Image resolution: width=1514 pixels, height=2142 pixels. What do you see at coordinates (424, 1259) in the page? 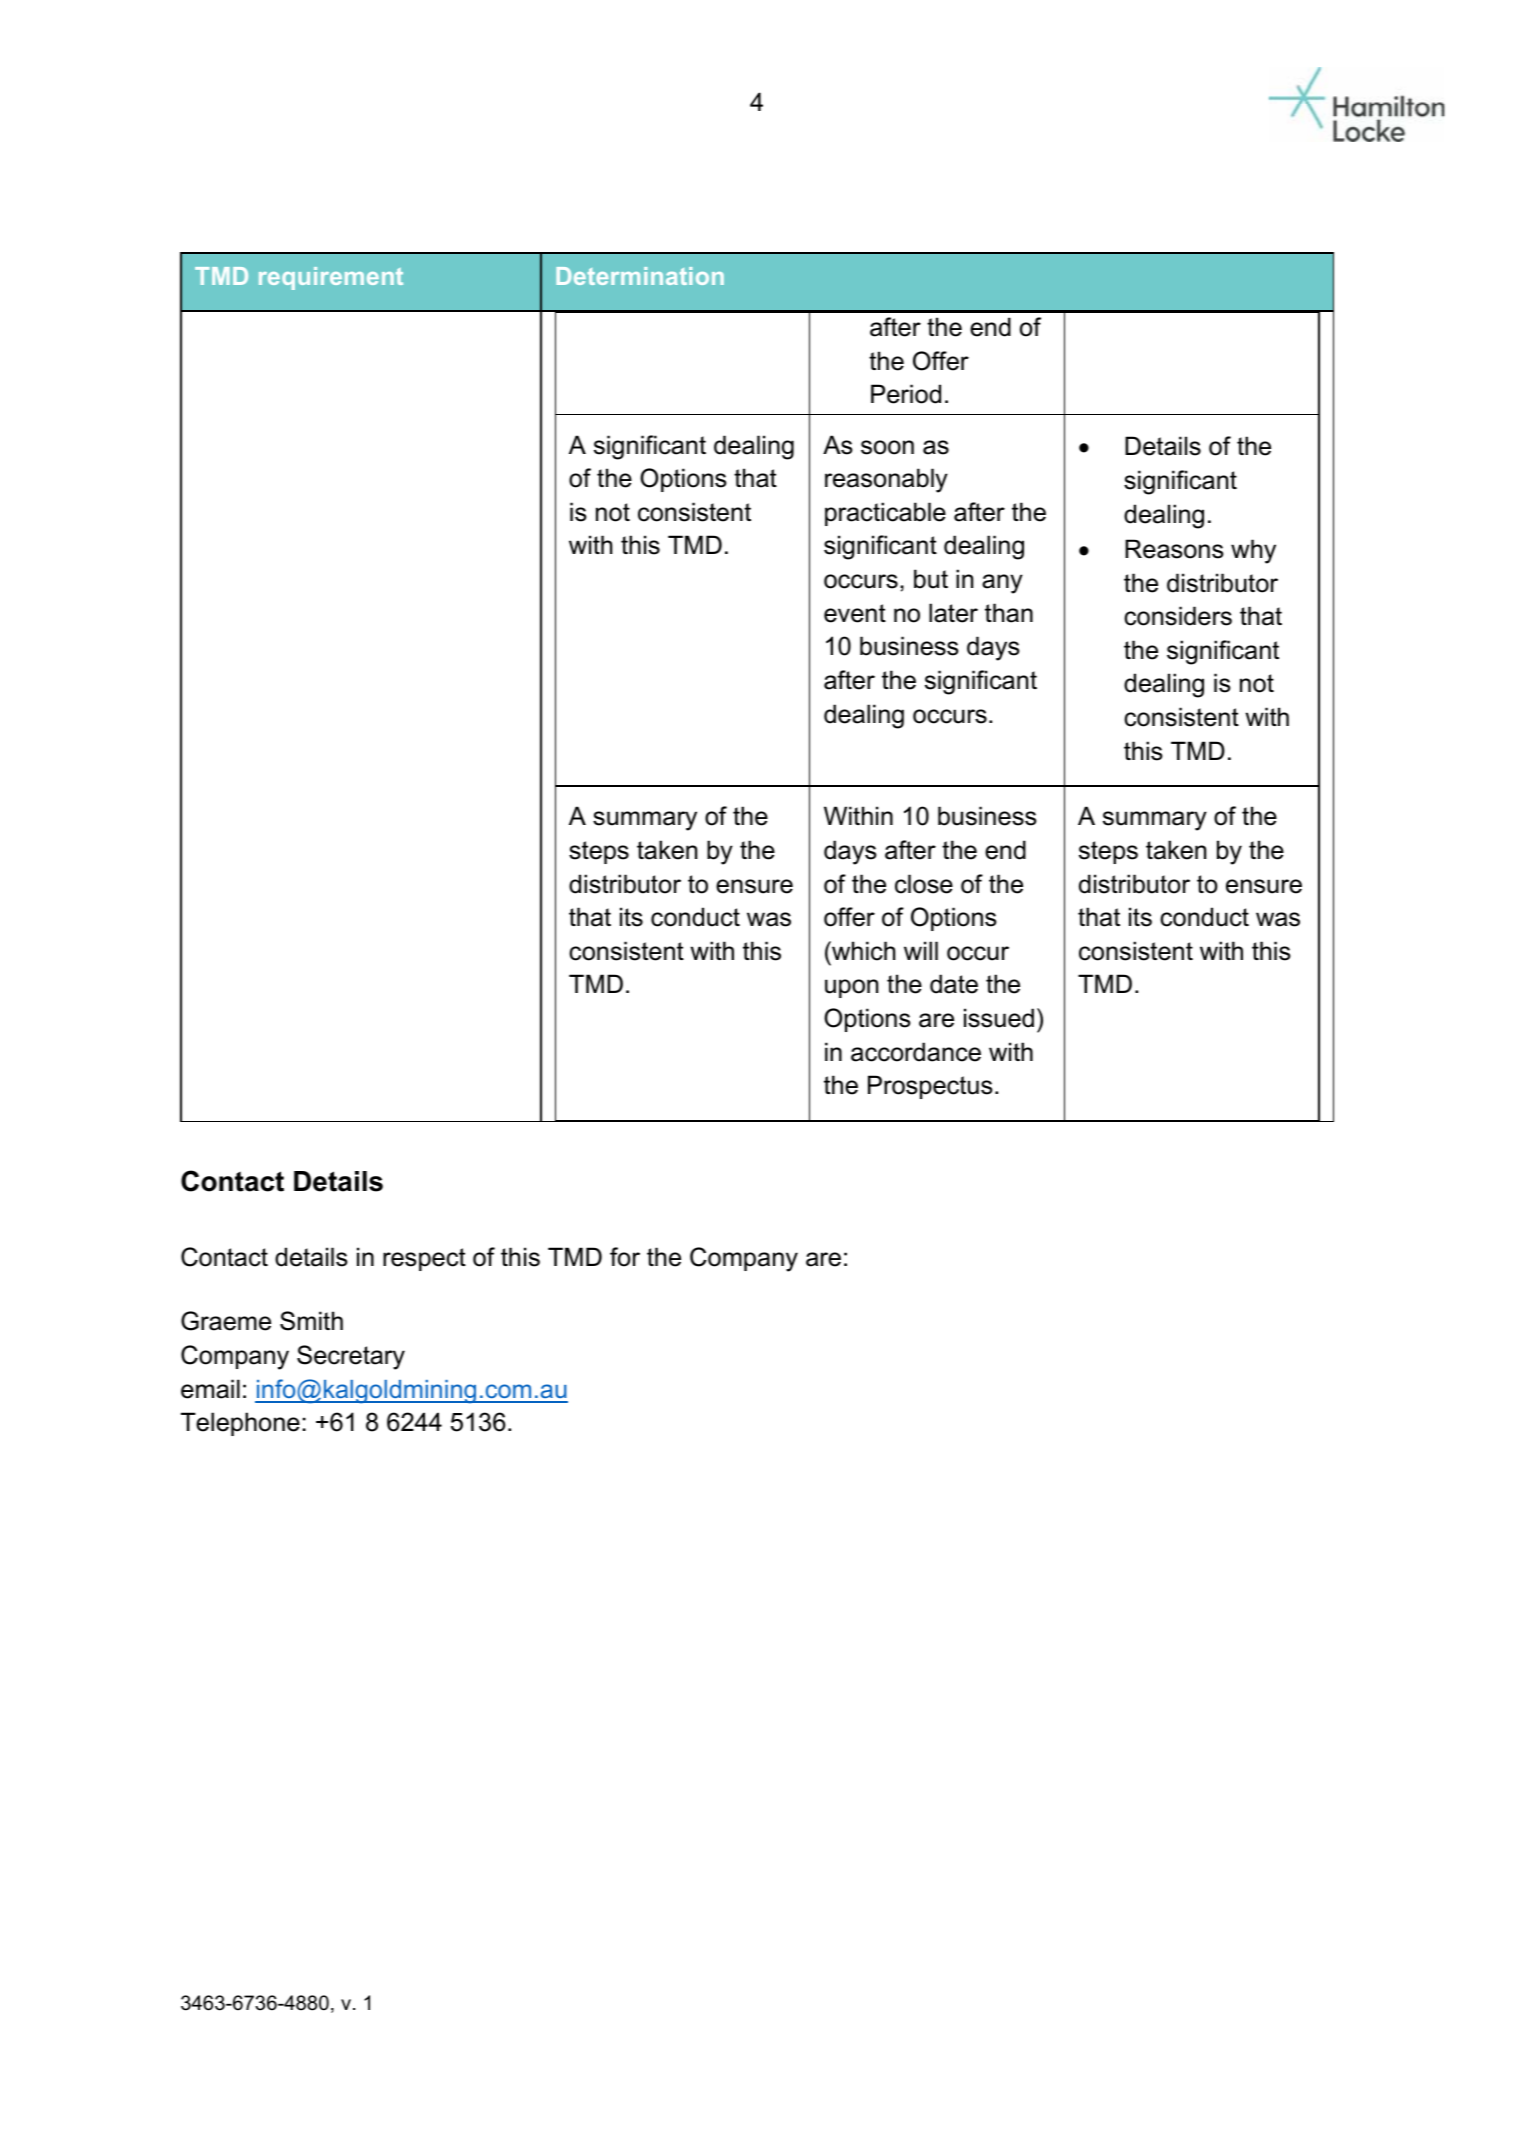
I see `respect` at bounding box center [424, 1259].
